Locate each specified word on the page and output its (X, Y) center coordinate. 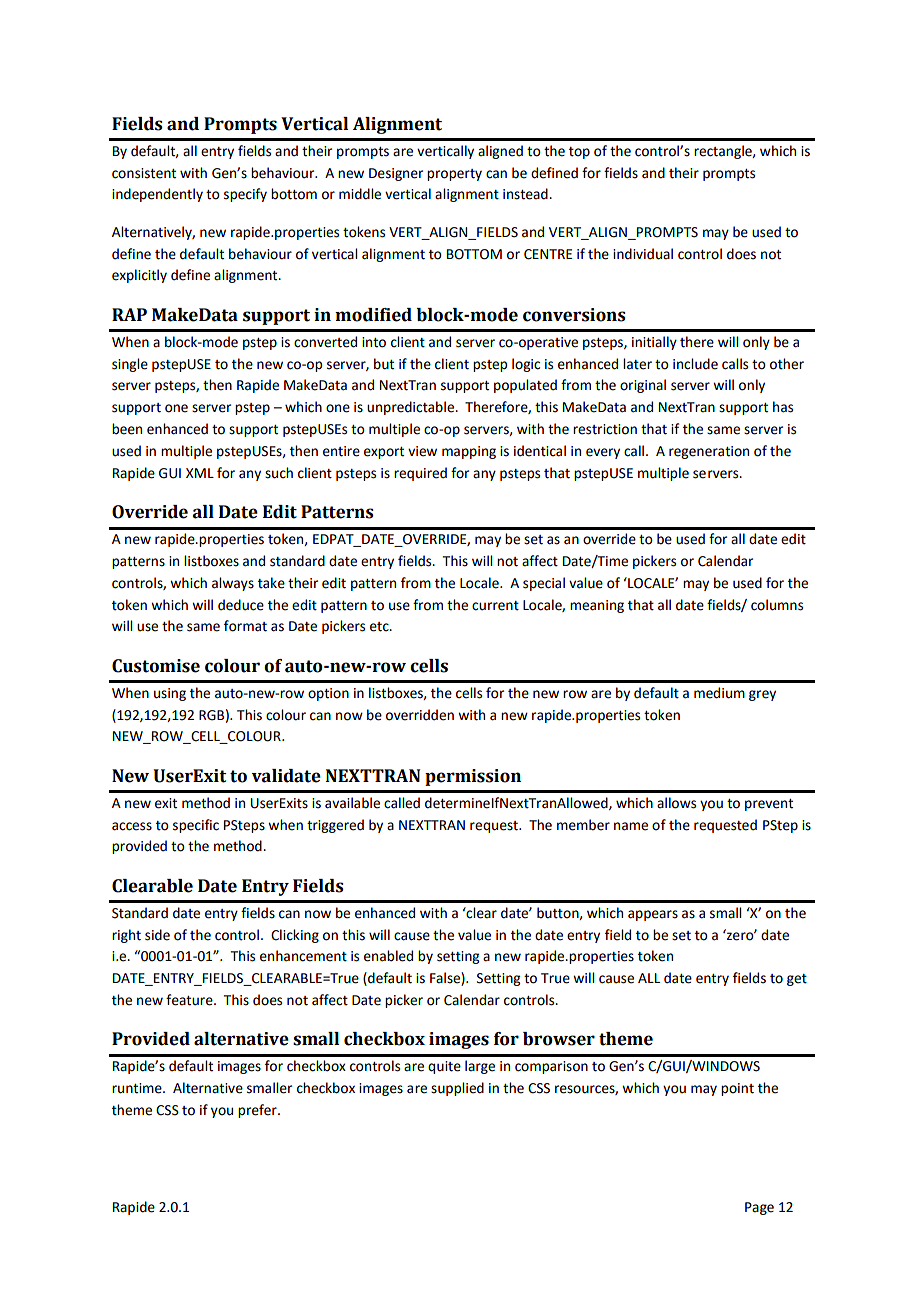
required (420, 474)
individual (643, 254)
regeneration (709, 452)
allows (676, 803)
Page (759, 1208)
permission (473, 777)
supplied (457, 1089)
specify (245, 195)
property (454, 175)
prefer (258, 1111)
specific (196, 826)
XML (200, 473)
